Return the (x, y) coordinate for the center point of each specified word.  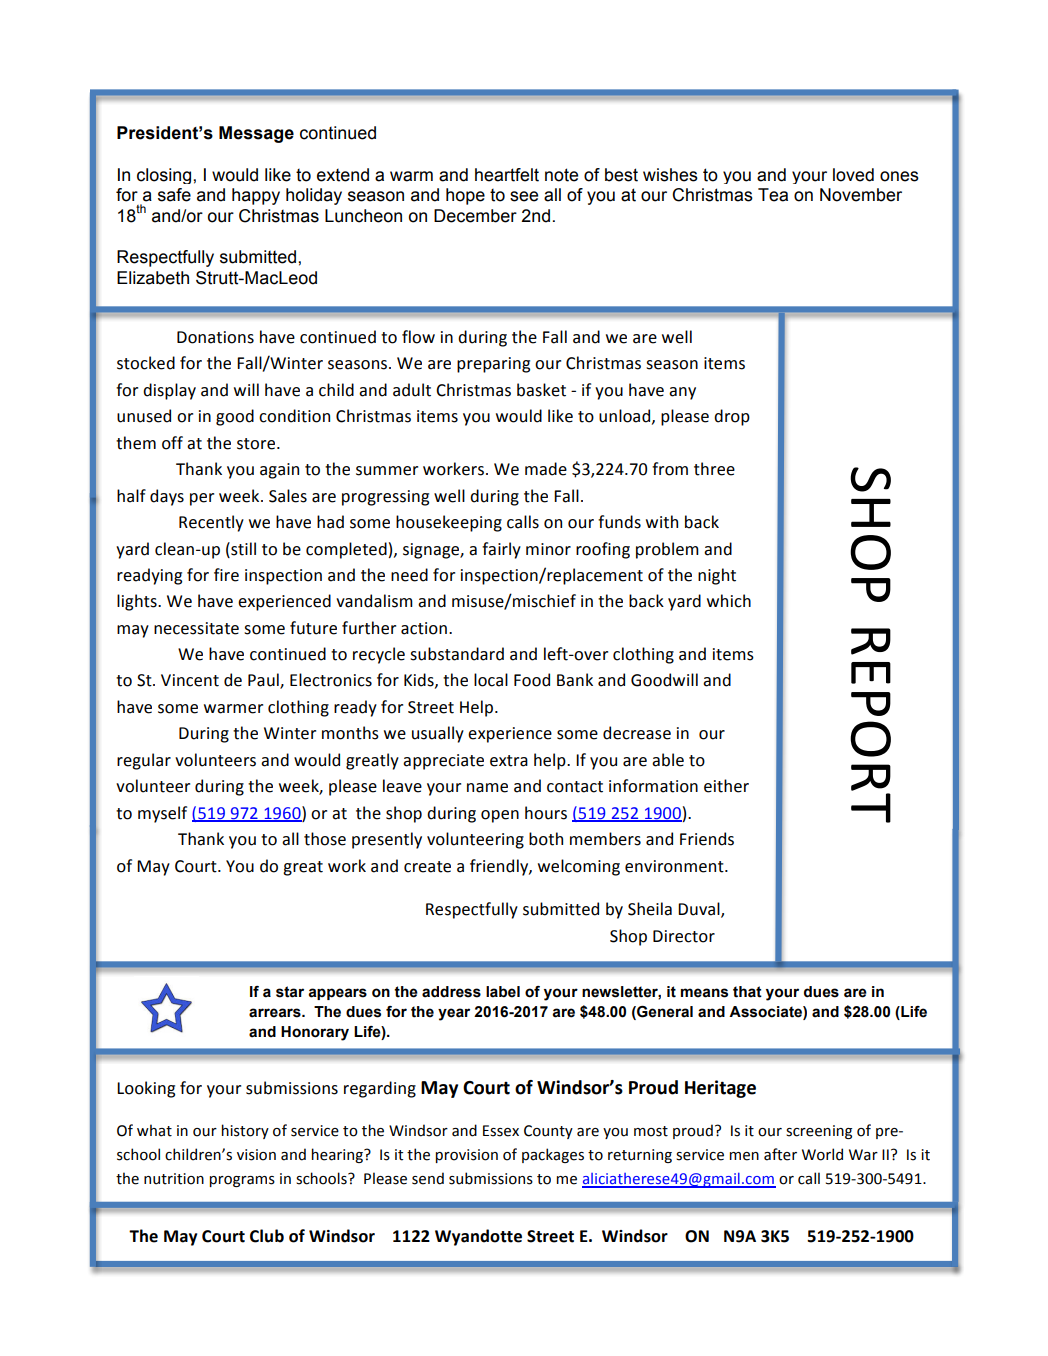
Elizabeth (153, 278)
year (454, 1014)
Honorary (315, 1033)
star (290, 992)
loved (853, 175)
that (747, 992)
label (503, 992)
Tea (773, 195)
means (704, 993)
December (475, 216)
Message (256, 134)
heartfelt (507, 175)
